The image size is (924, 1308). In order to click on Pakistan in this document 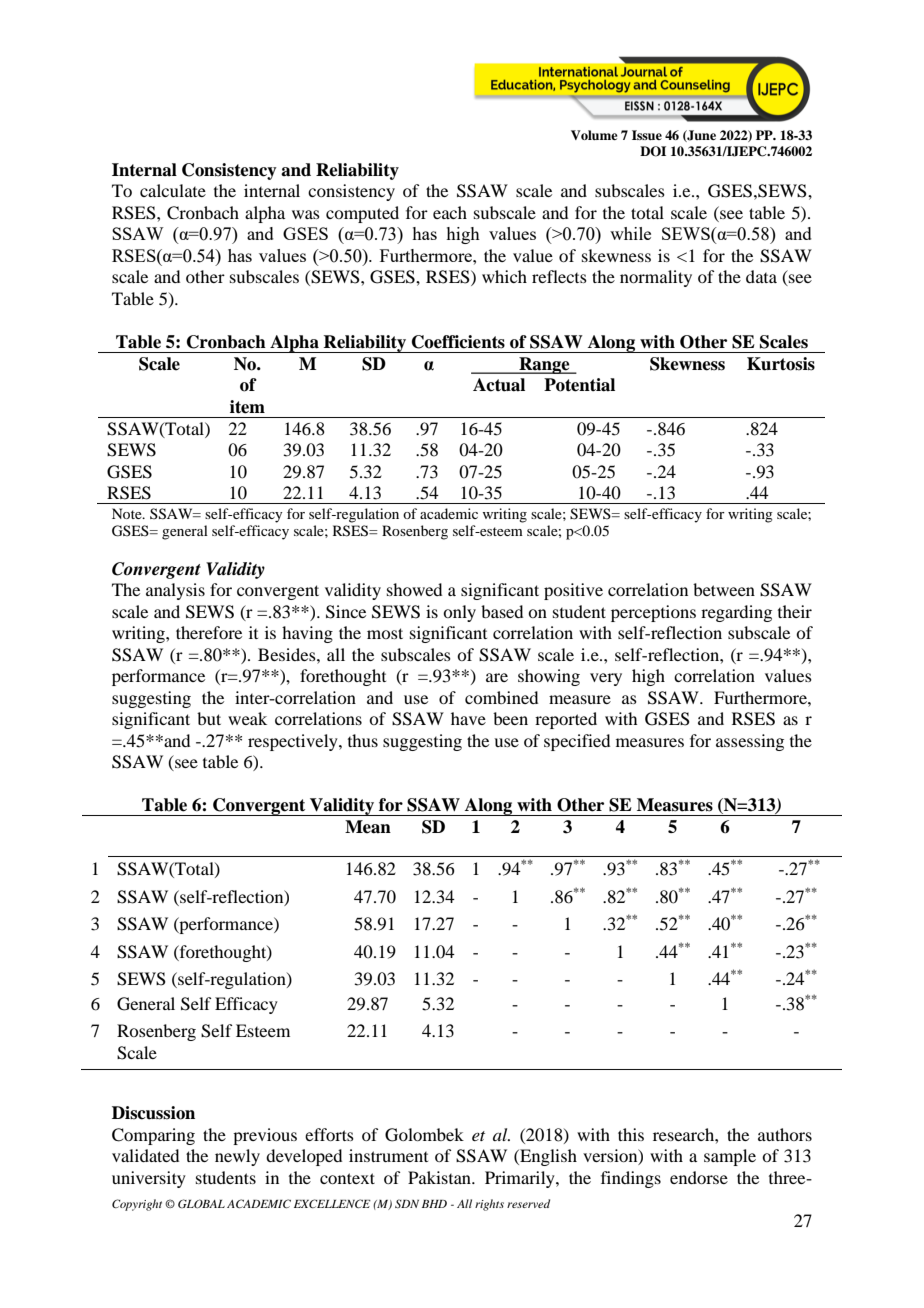, I will do `click(440, 1177)`.
